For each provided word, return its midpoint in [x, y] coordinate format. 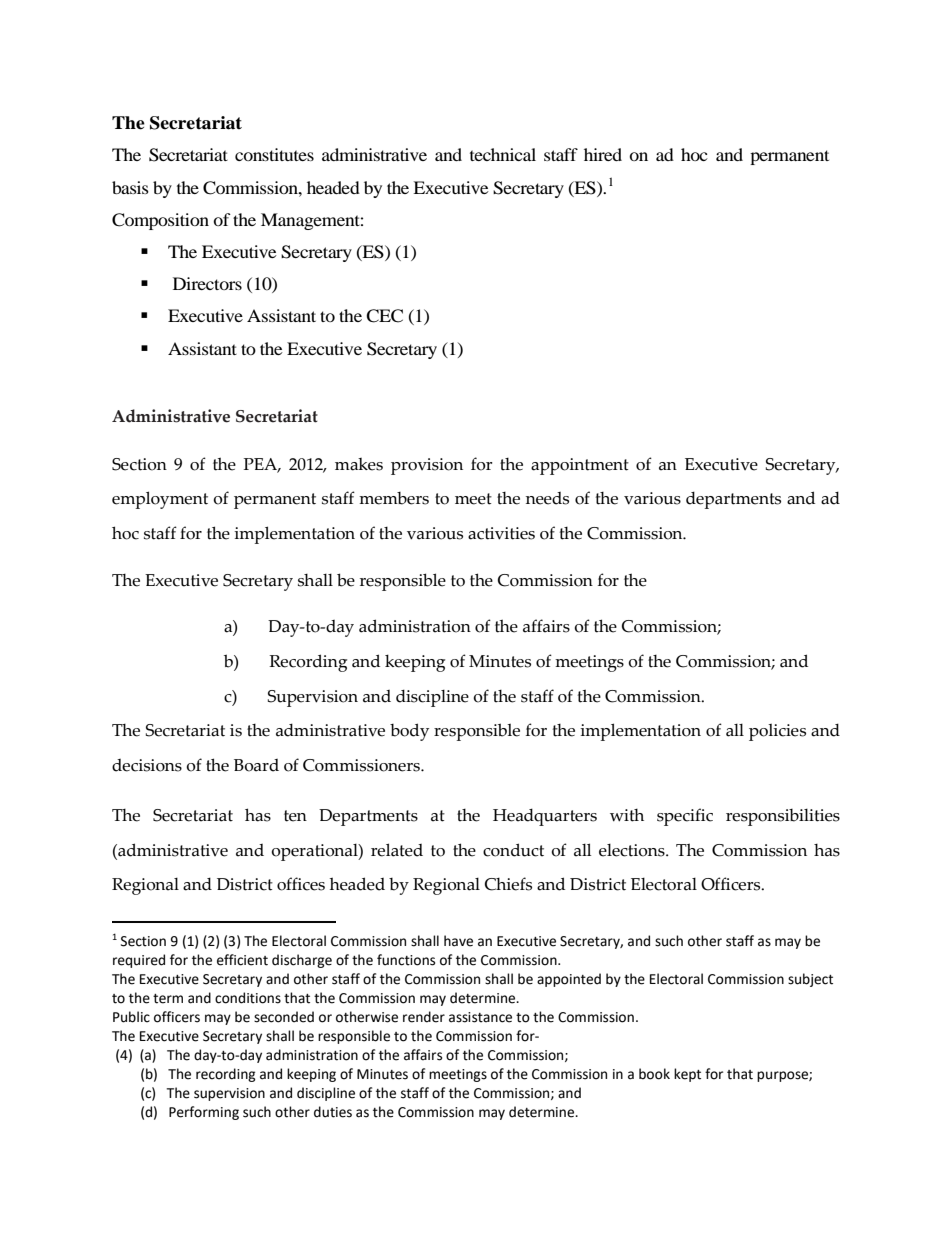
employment [160, 500]
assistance [480, 1017]
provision [427, 466]
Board [256, 765]
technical [503, 154]
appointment [580, 466]
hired [603, 154]
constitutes [274, 154]
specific [685, 817]
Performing [204, 1113]
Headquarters [545, 817]
